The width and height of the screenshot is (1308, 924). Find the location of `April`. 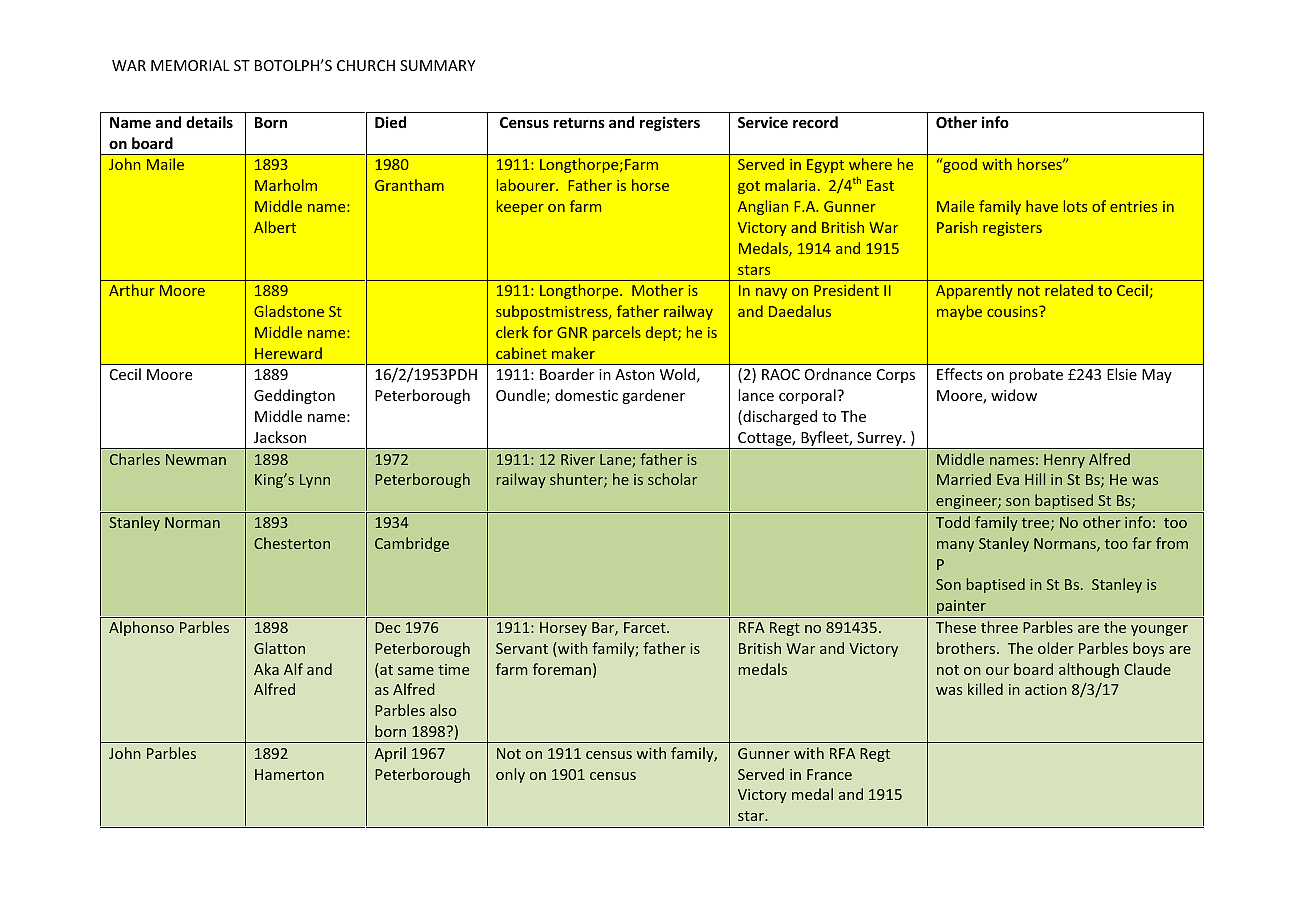

April is located at coordinates (390, 754).
